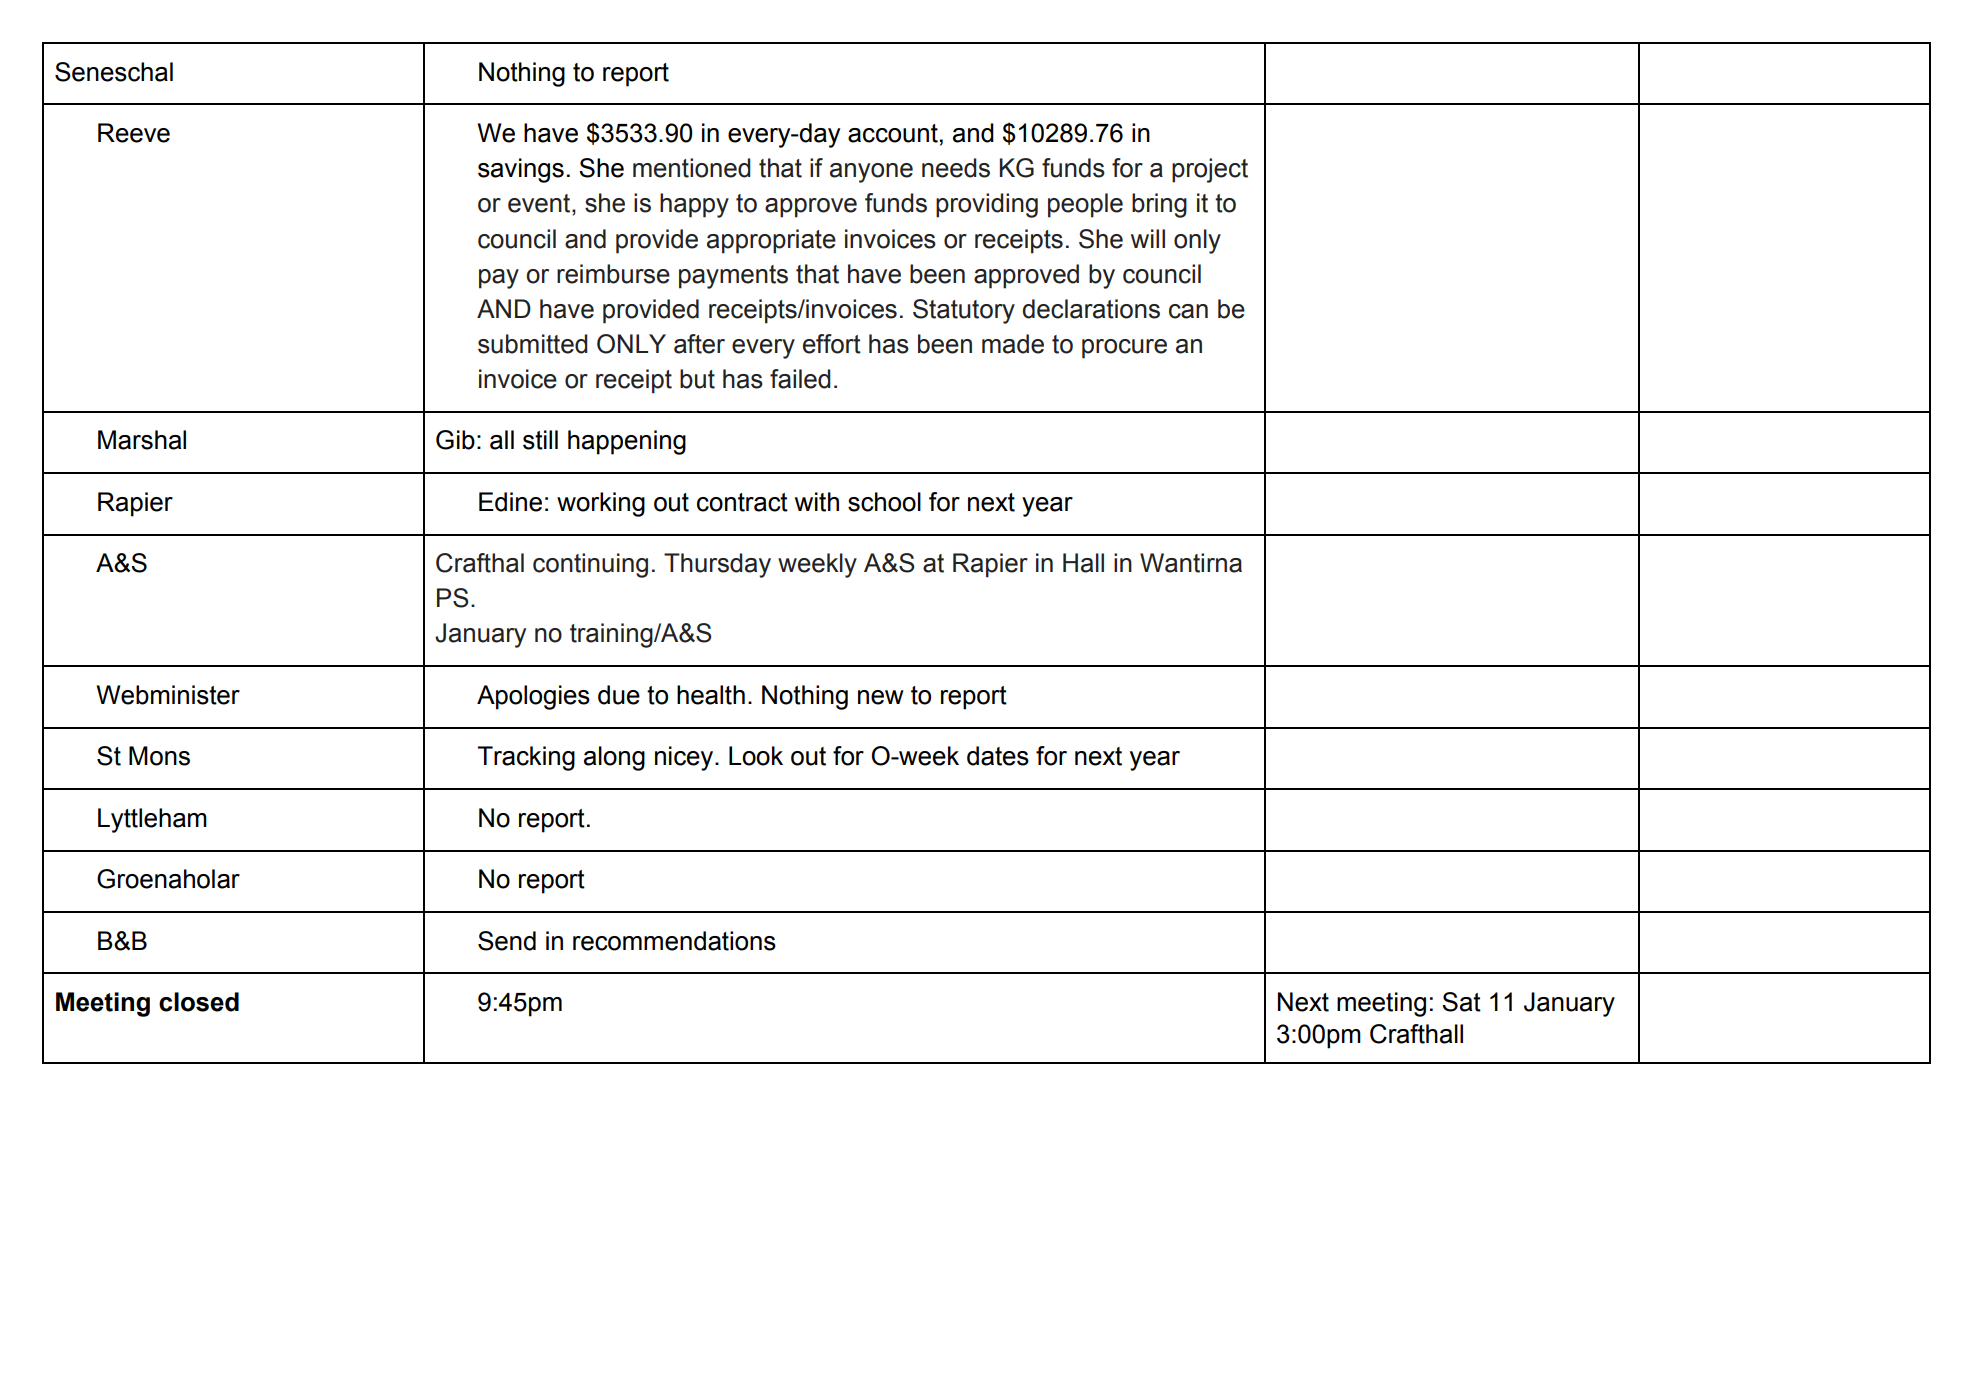 The width and height of the screenshot is (1973, 1395). I want to click on Sat, so click(1461, 1002).
